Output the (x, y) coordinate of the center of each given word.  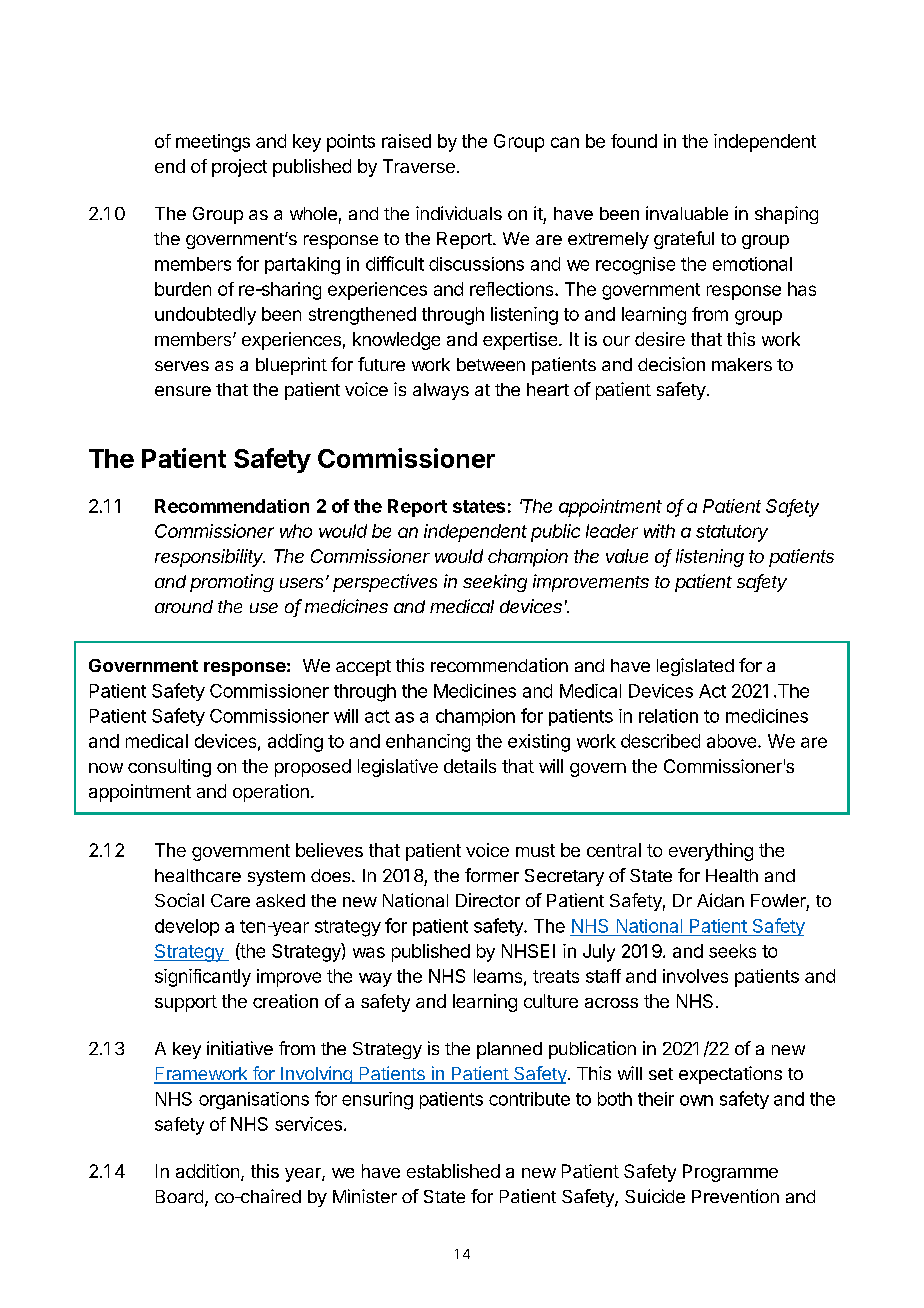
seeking (495, 583)
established (453, 1171)
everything (711, 852)
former (492, 875)
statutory (732, 533)
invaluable (687, 213)
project (239, 168)
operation (271, 793)
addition (207, 1171)
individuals (459, 213)
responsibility (210, 558)
